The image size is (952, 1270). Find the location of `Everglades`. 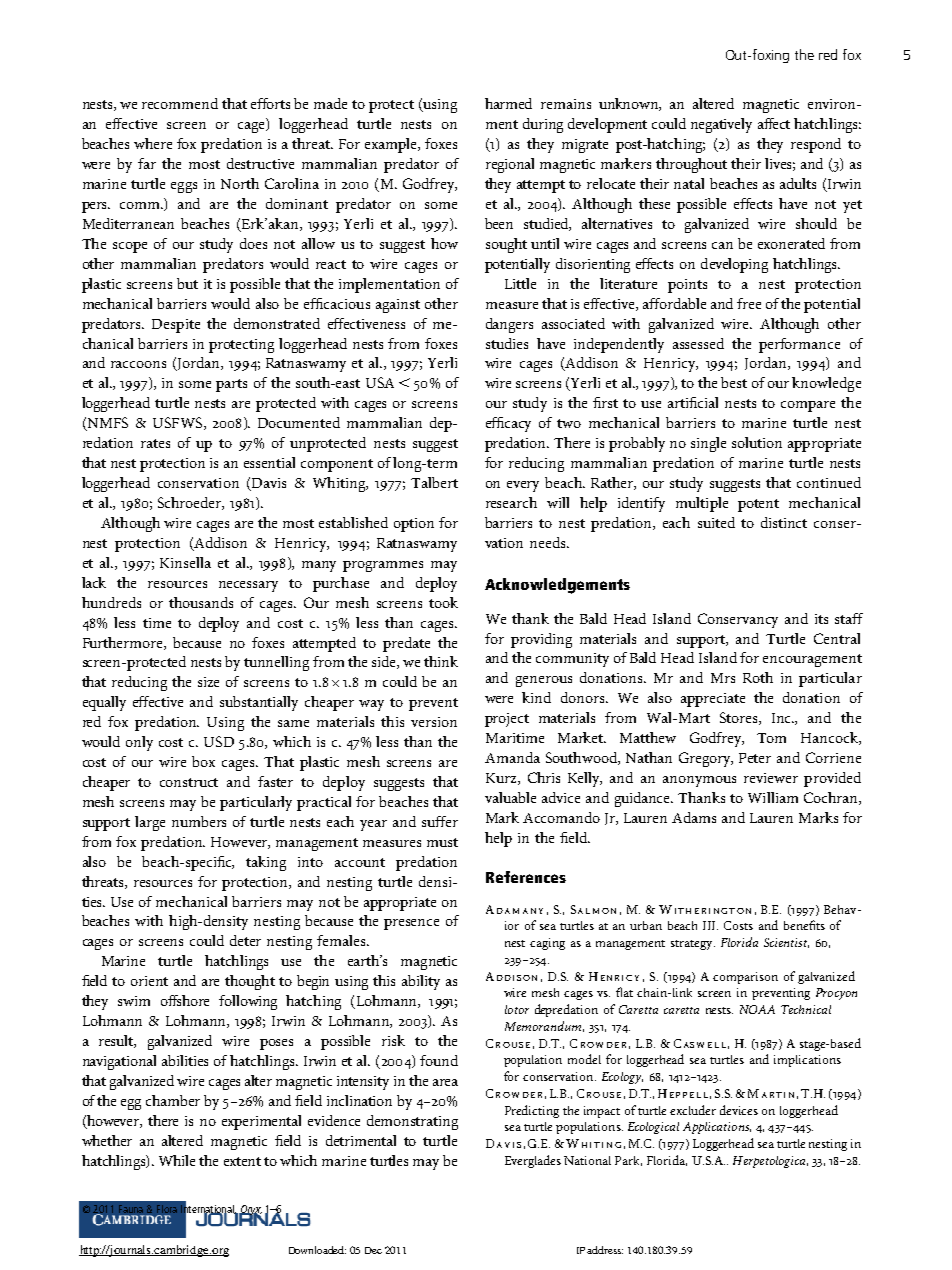

Everglades is located at coordinates (533, 1161).
